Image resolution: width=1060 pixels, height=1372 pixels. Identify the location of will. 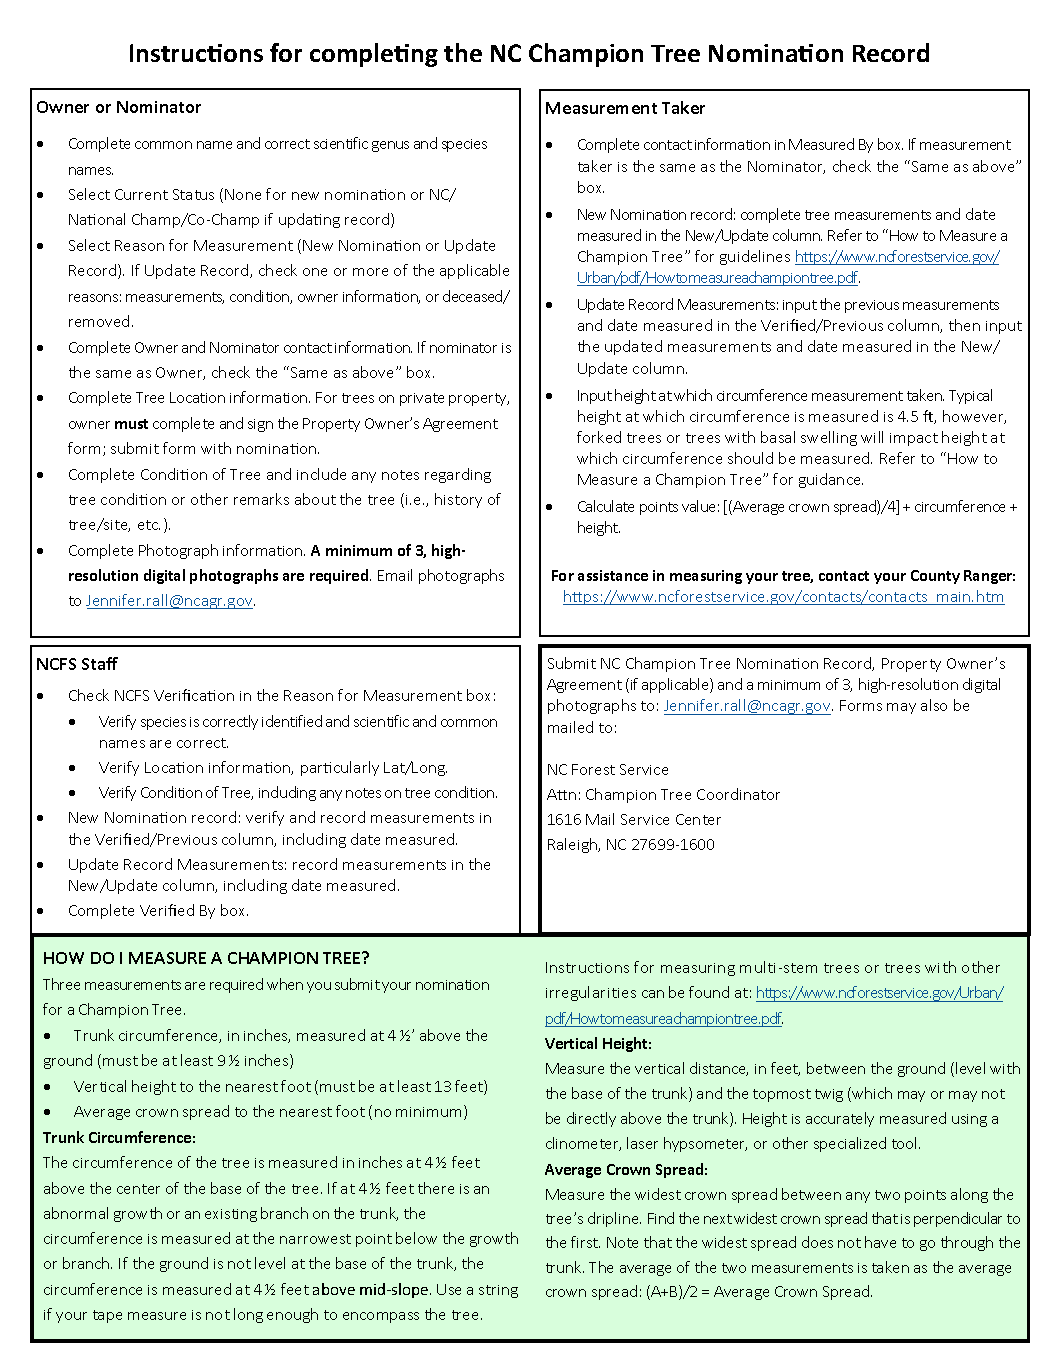
(872, 437).
